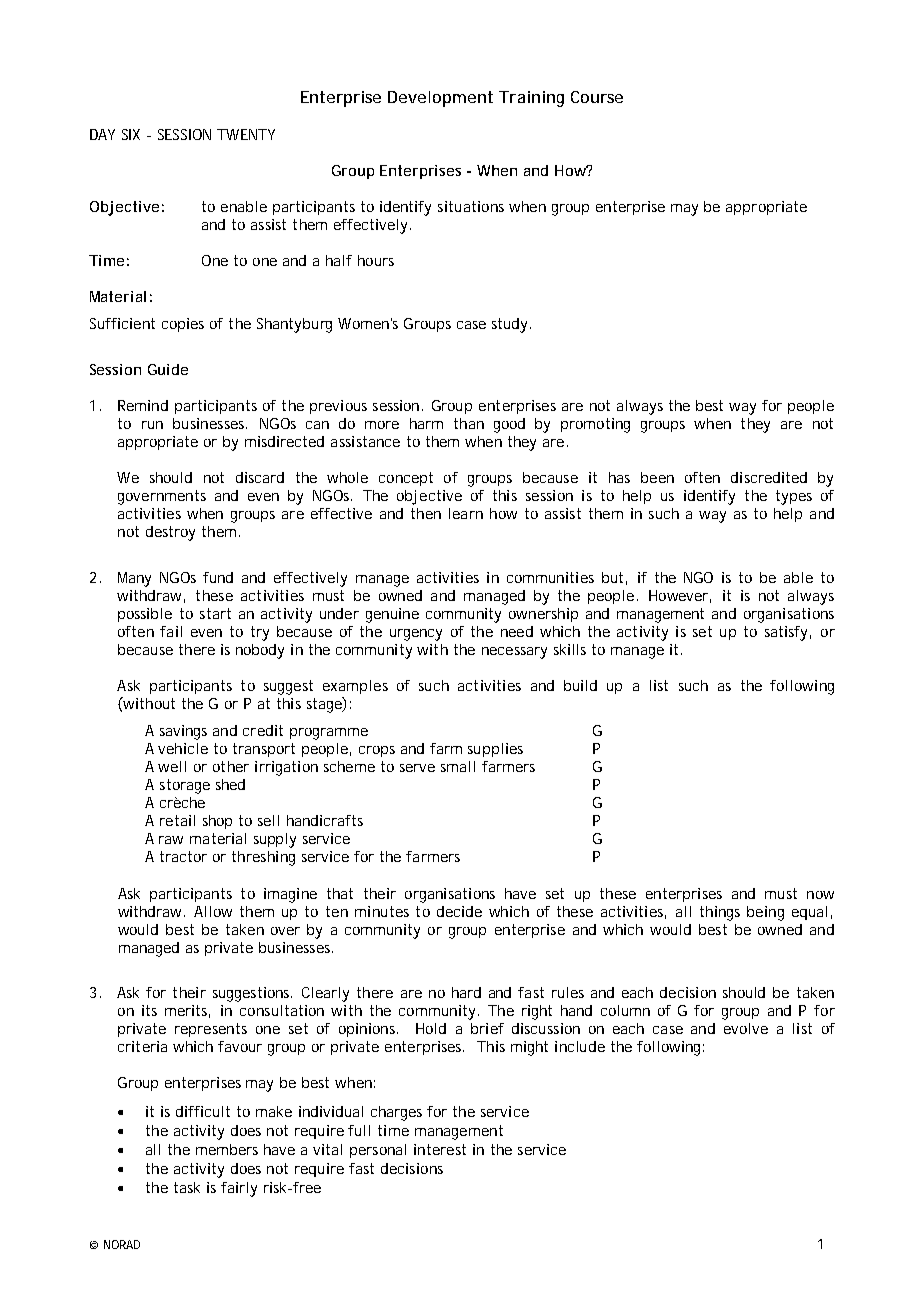 This screenshot has height=1308, width=924. Describe the element at coordinates (440, 99) in the screenshot. I see `Development` at that location.
